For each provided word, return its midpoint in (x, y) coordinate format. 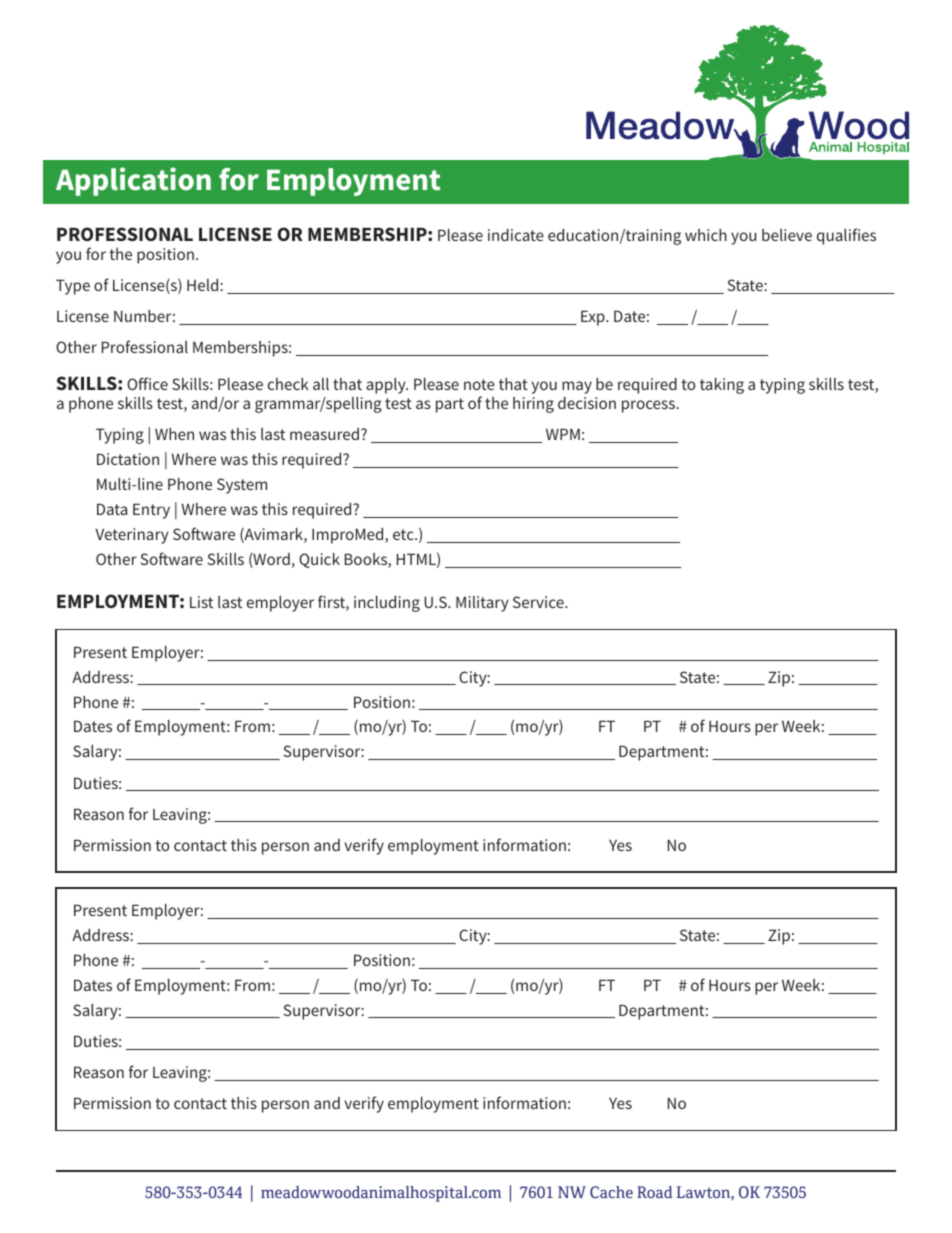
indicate (516, 235)
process (649, 406)
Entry (151, 511)
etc (404, 534)
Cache (611, 1192)
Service (539, 602)
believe (787, 235)
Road (655, 1192)
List (201, 602)
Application (133, 181)
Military (482, 604)
